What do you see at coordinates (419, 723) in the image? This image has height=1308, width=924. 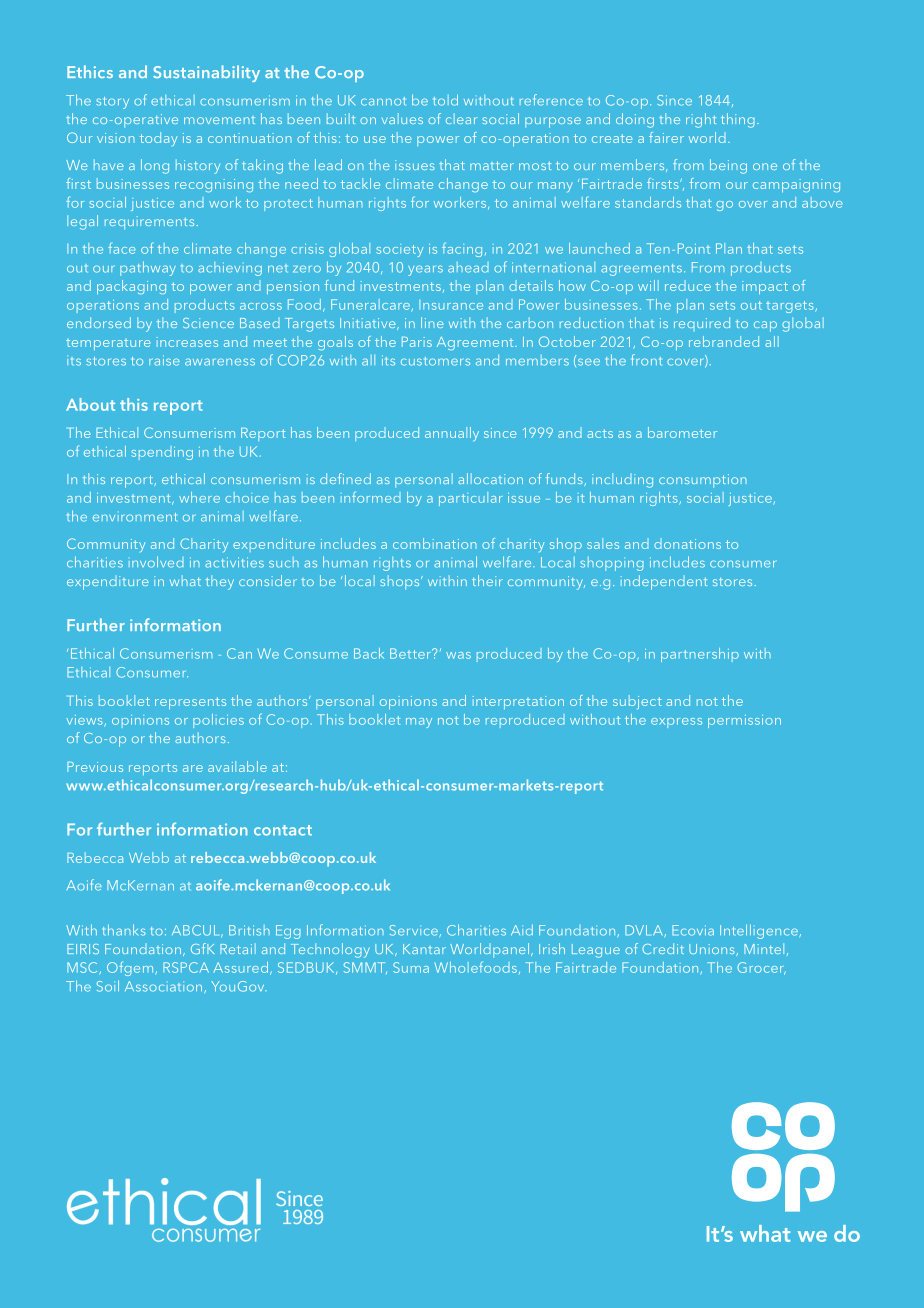 I see `may` at bounding box center [419, 723].
